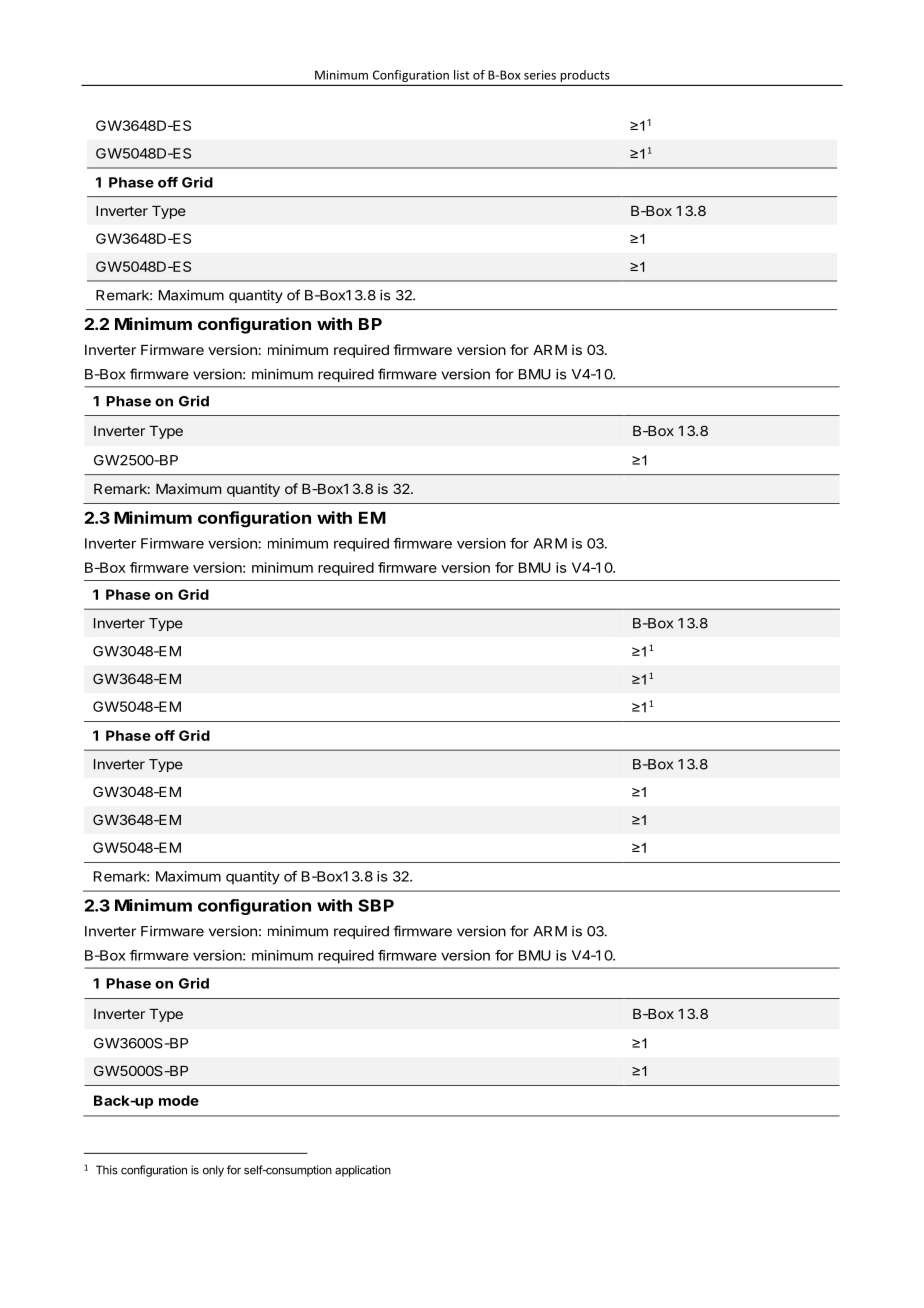 This screenshot has height=1308, width=924. What do you see at coordinates (213, 1171) in the screenshot?
I see `only` at bounding box center [213, 1171].
